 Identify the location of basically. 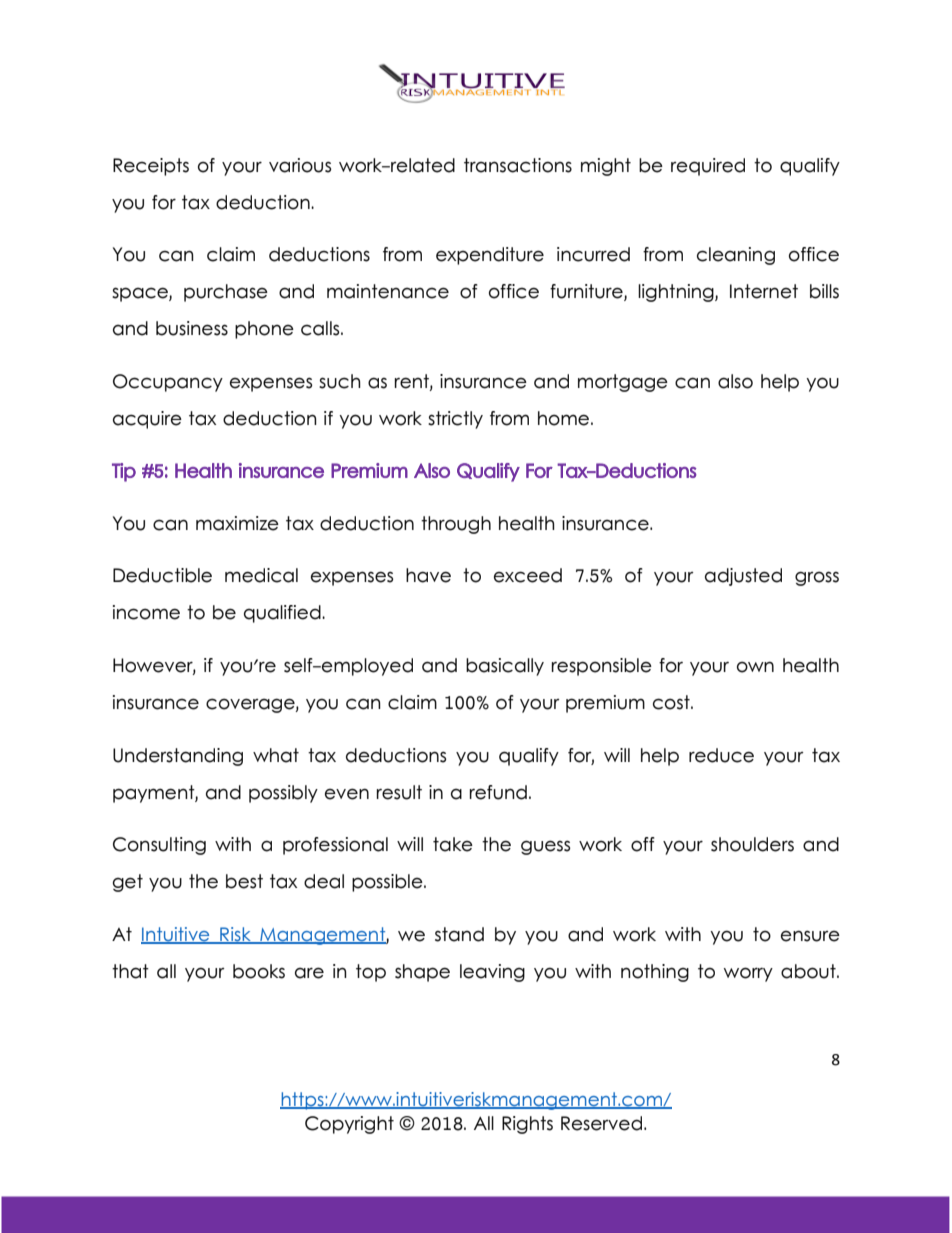
(505, 667).
